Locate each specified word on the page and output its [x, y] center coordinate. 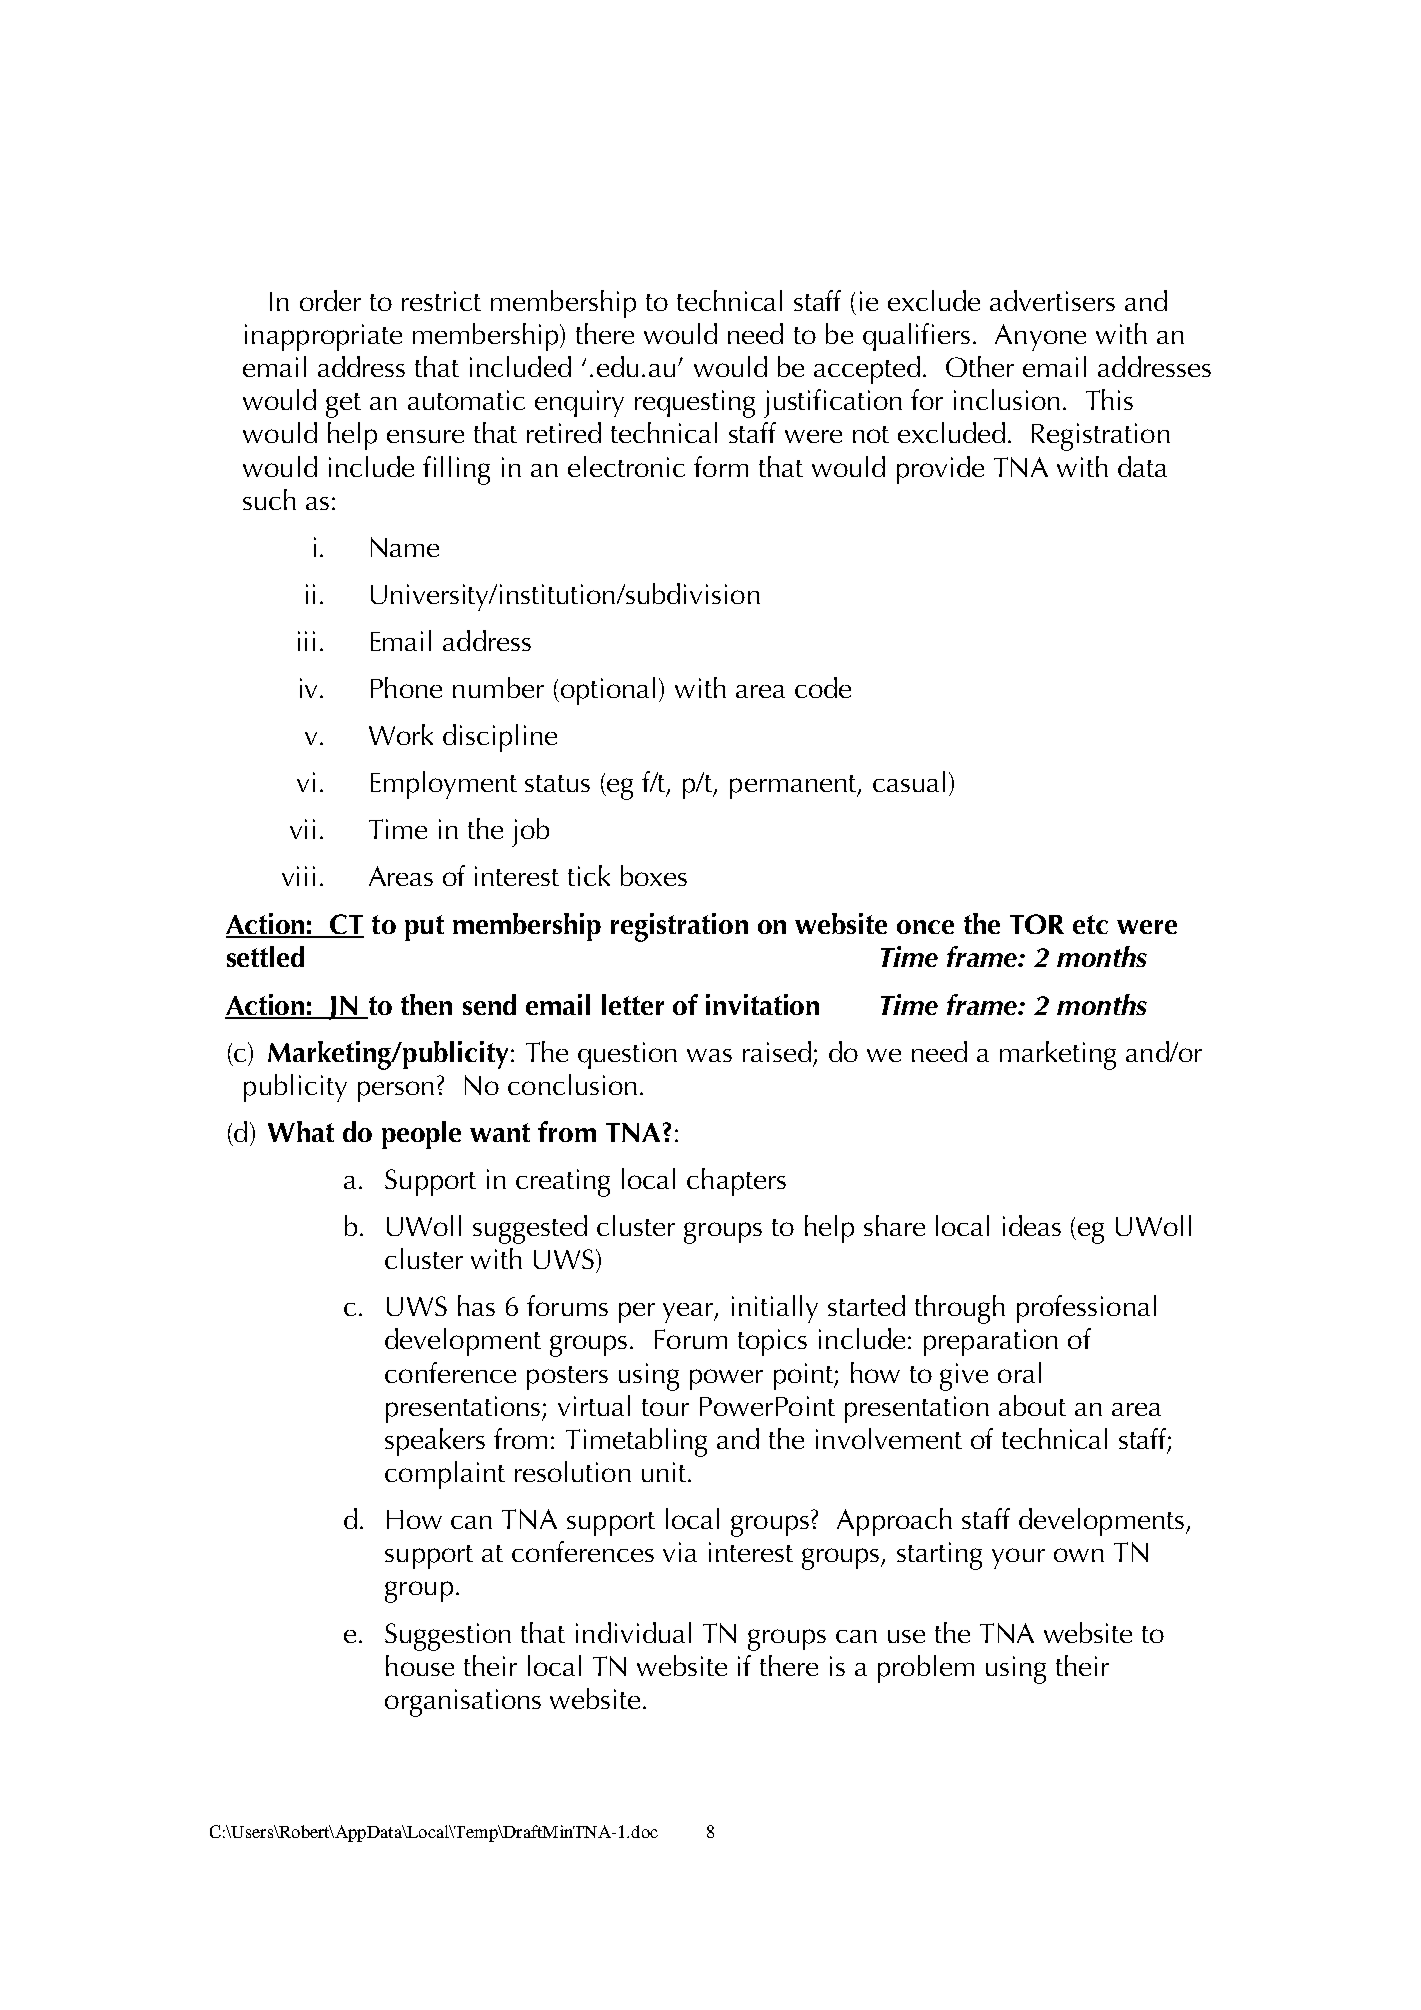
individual [633, 1632]
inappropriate [323, 337]
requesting [695, 404]
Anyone [1040, 337]
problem [926, 1669]
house [420, 1665]
